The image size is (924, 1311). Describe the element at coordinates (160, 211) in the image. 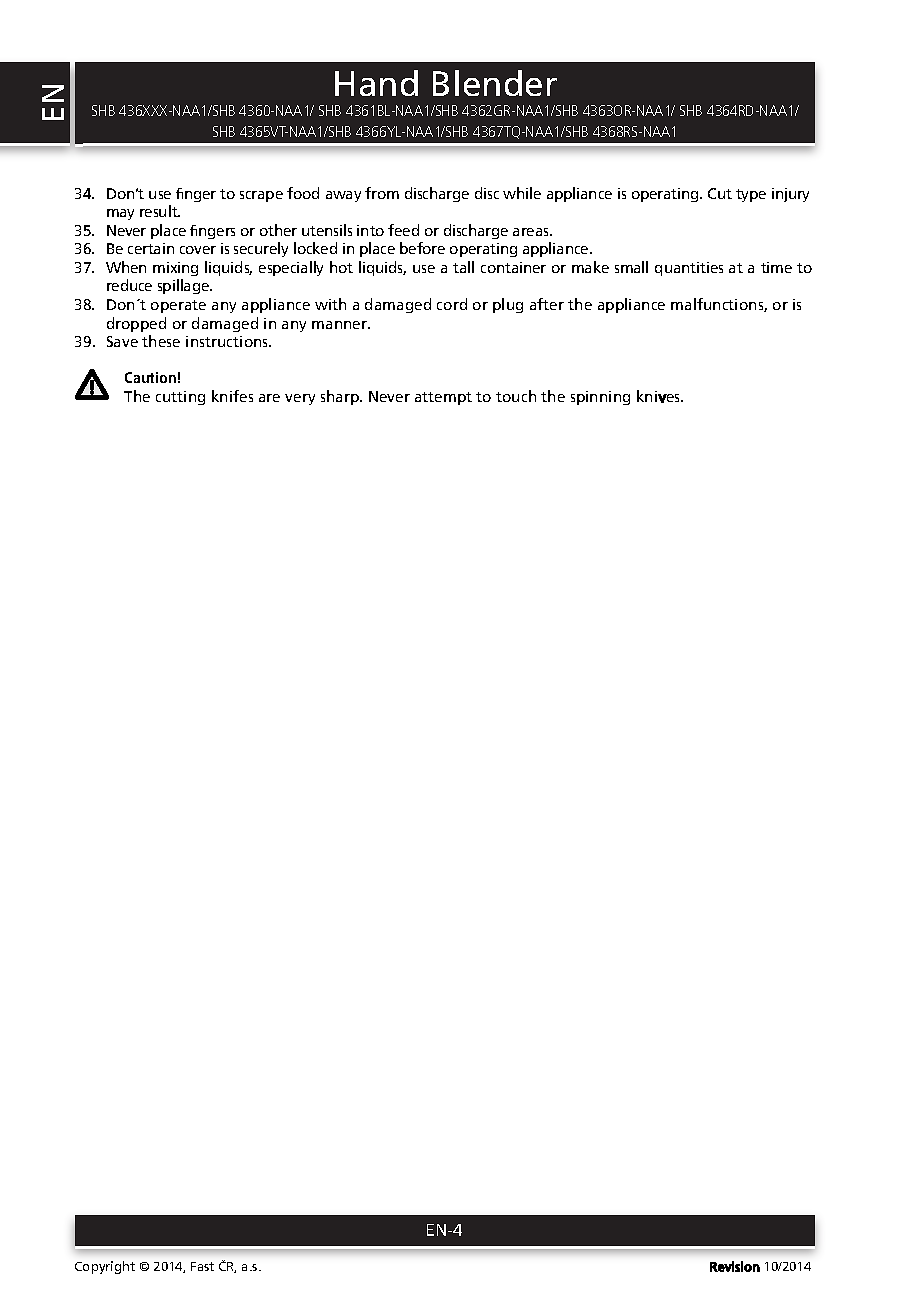

I see `result` at that location.
